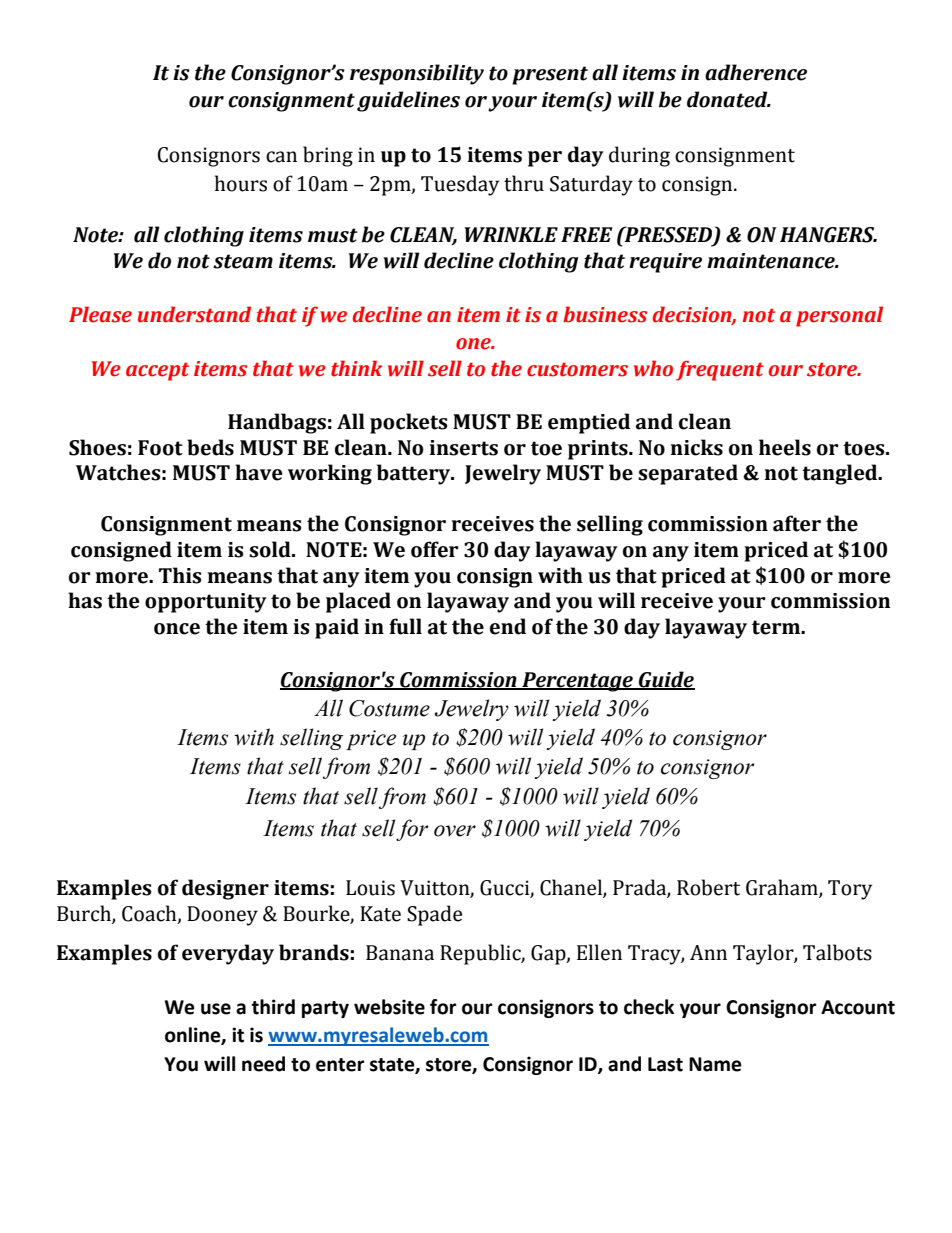 Image resolution: width=952 pixels, height=1233 pixels. What do you see at coordinates (389, 708) in the page?
I see `Costume` at bounding box center [389, 708].
